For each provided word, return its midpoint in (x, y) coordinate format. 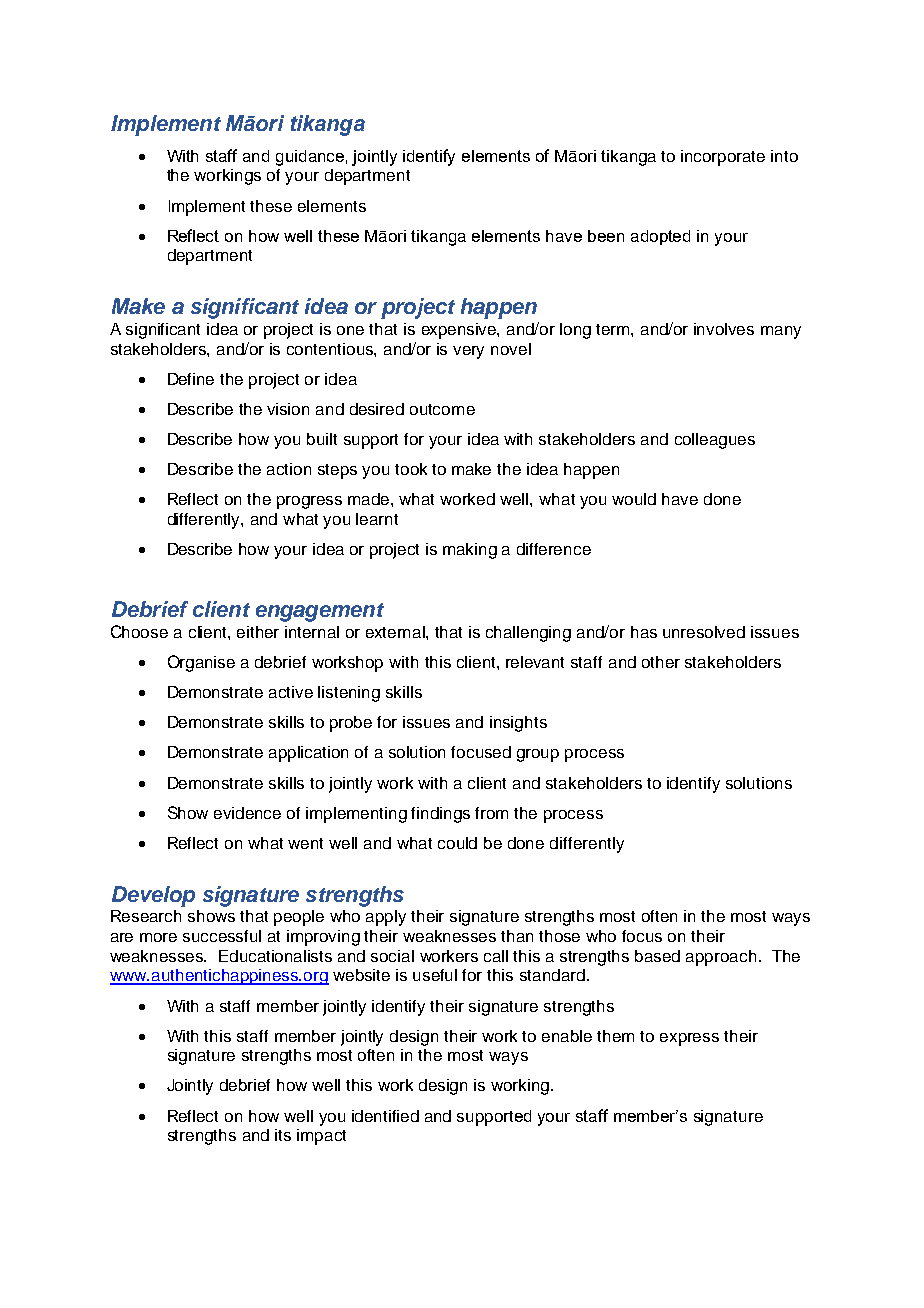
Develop (153, 896)
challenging (528, 634)
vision (288, 409)
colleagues (715, 441)
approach (721, 958)
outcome (442, 409)
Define (191, 379)
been (606, 236)
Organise (201, 663)
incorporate (723, 158)
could (457, 843)
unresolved (704, 632)
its (283, 1135)
